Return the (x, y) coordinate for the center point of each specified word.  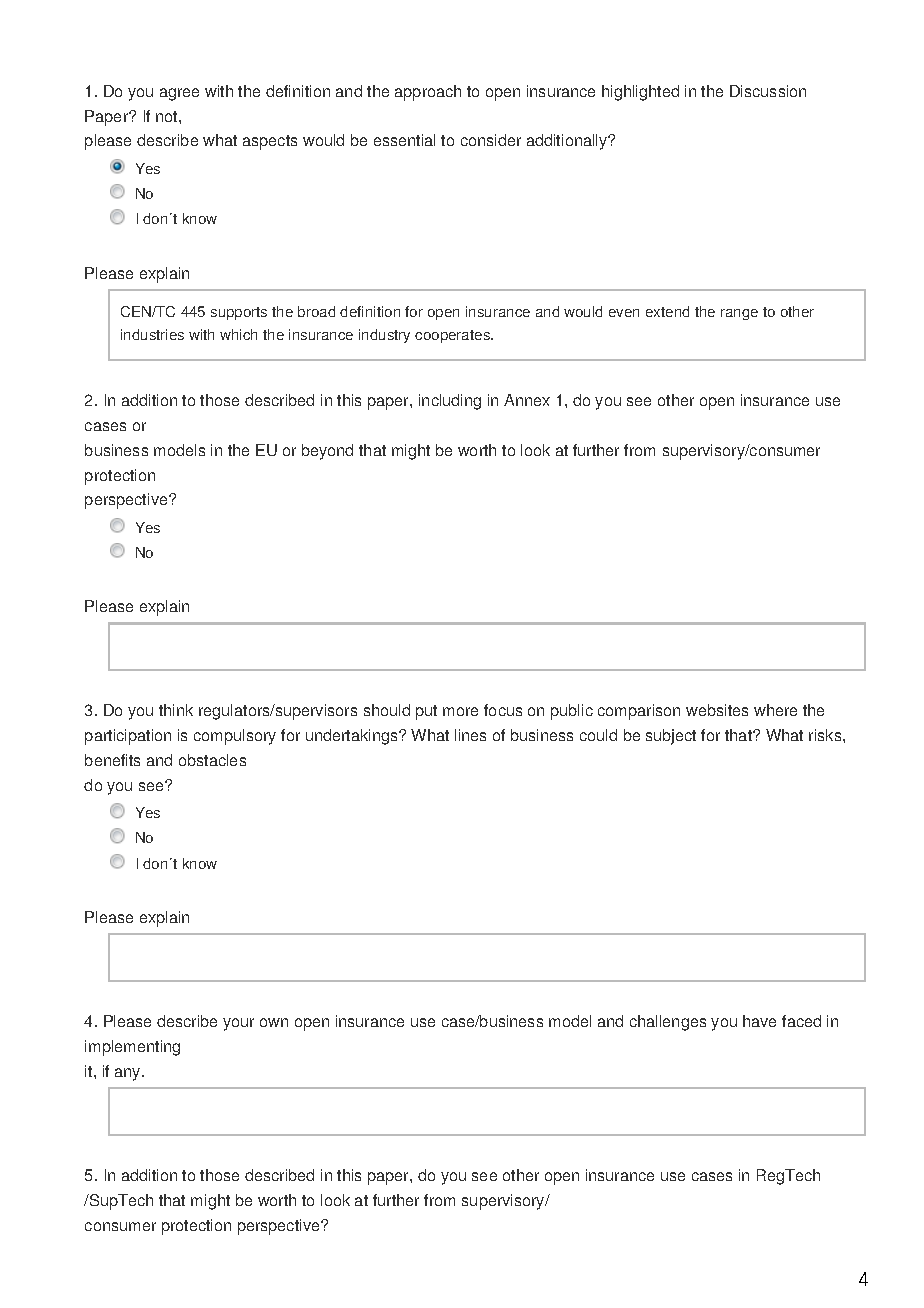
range (739, 314)
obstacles (212, 760)
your (238, 1024)
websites (717, 710)
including (450, 402)
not (168, 116)
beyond (327, 452)
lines (470, 735)
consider (491, 140)
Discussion (768, 91)
